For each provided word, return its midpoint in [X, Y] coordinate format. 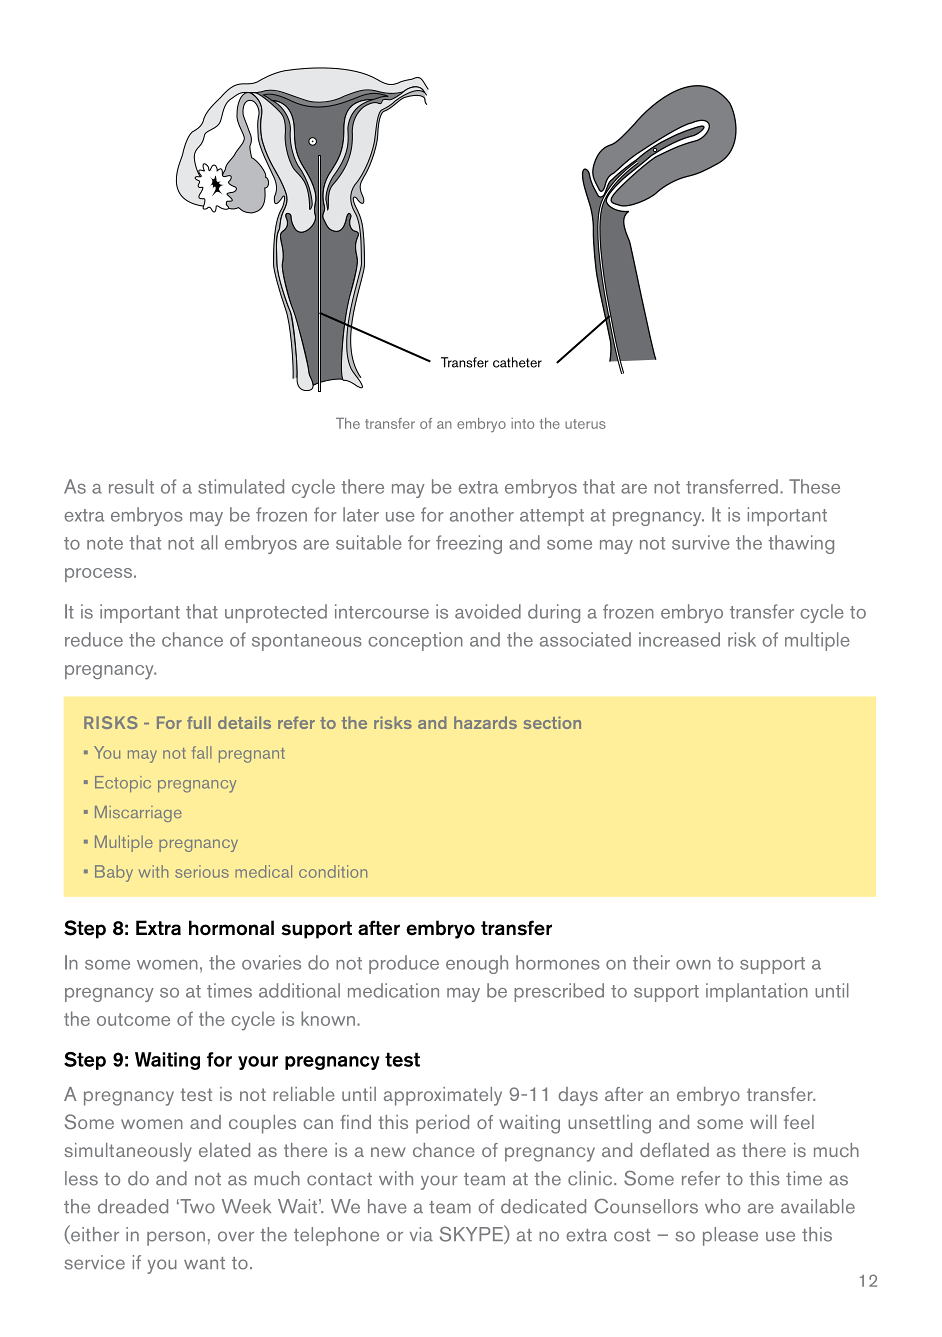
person [176, 1238]
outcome [133, 1019]
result [131, 486]
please [730, 1236]
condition [333, 871]
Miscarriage [138, 814]
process [100, 575]
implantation [757, 992]
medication [393, 990]
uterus [585, 424]
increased [679, 639]
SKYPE [472, 1234]
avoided [488, 611]
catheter [517, 362]
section [552, 722]
